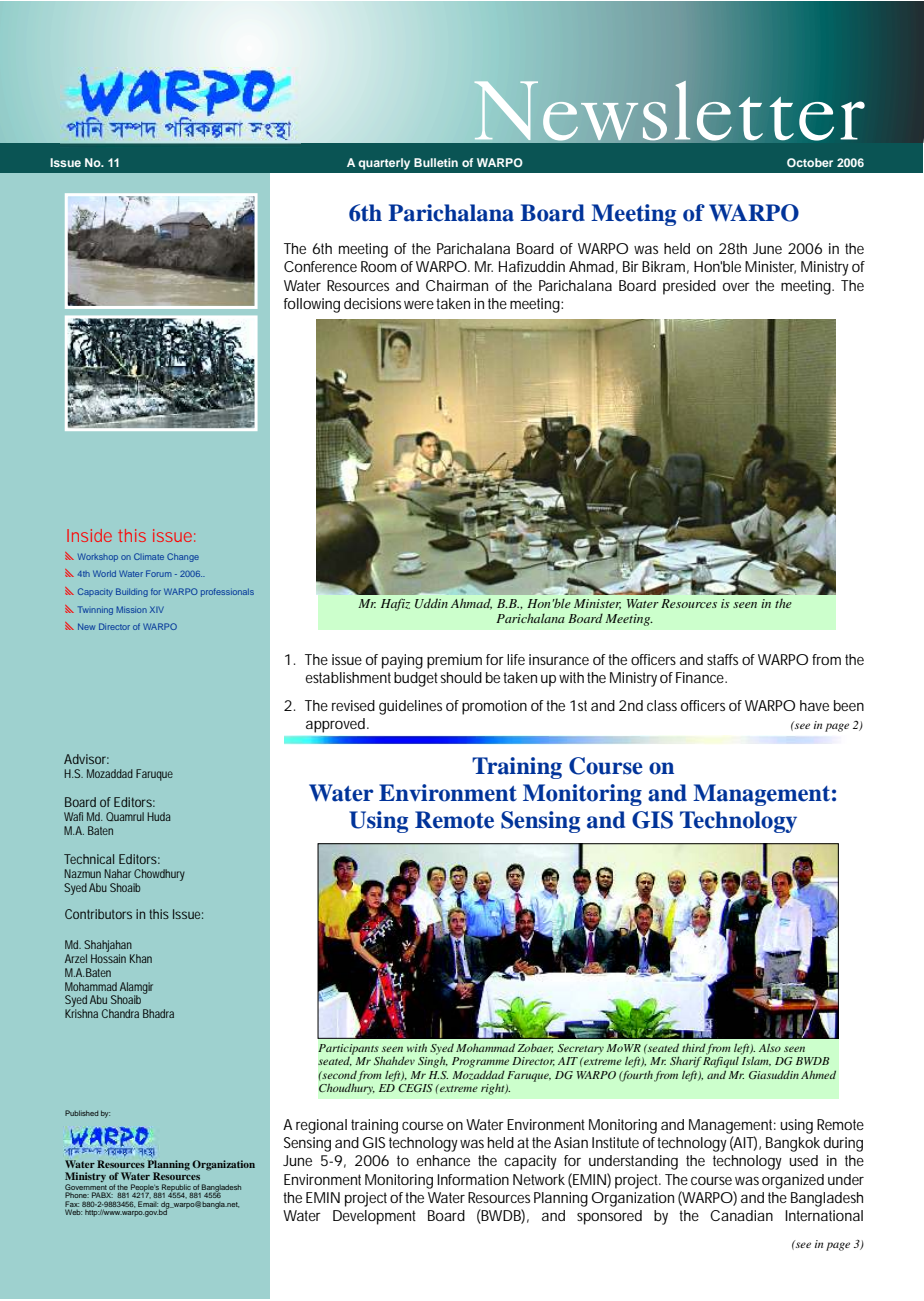 The width and height of the page is (924, 1301). What do you see at coordinates (770, 1048) in the page?
I see `Also` at bounding box center [770, 1048].
